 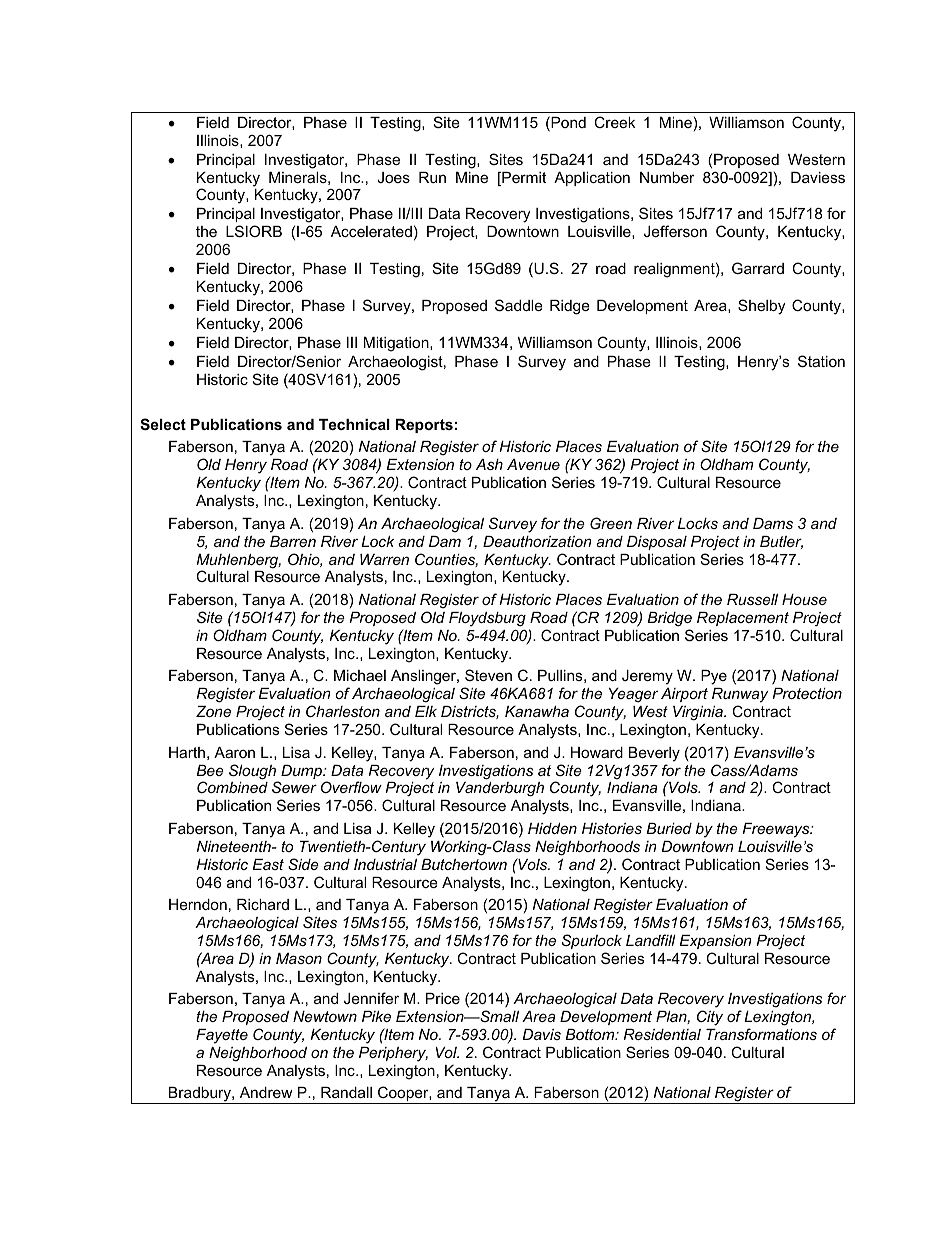 What do you see at coordinates (489, 464) in the screenshot?
I see `Ash` at bounding box center [489, 464].
